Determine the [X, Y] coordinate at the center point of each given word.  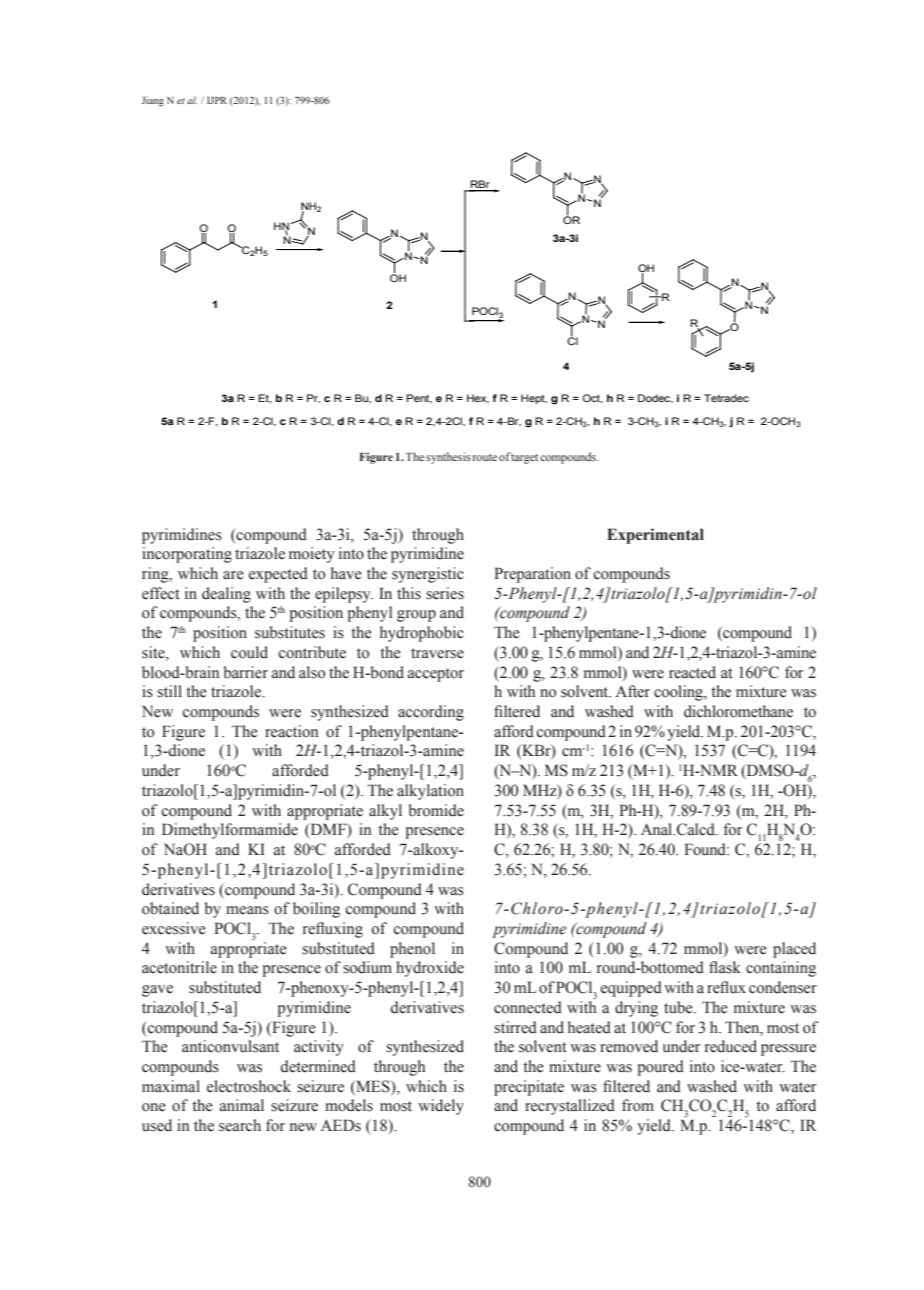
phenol [412, 950]
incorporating [187, 555]
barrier [246, 672]
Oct [592, 399]
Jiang [153, 101]
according [431, 713]
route [485, 457]
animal [242, 1105]
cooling [679, 693]
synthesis [448, 458]
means [247, 910]
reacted [692, 672]
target [524, 459]
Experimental [655, 536]
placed [794, 950]
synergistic [428, 575]
